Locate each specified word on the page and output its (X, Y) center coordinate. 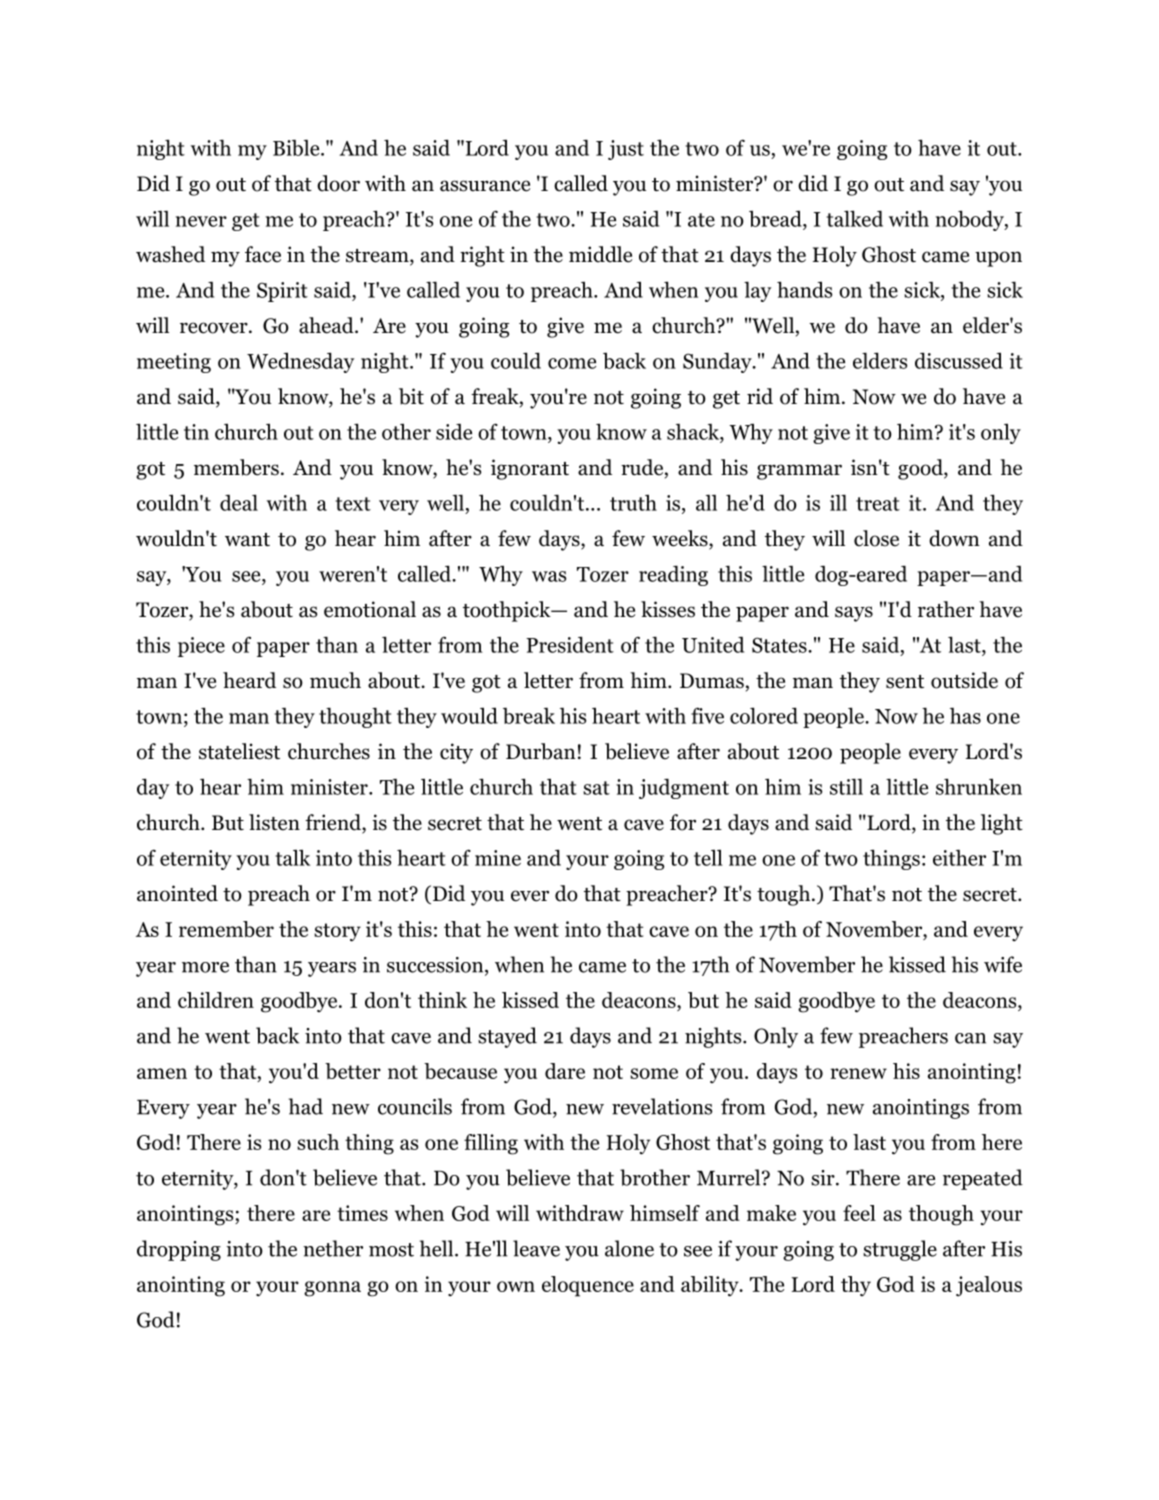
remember (226, 929)
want (247, 540)
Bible (297, 148)
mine (498, 858)
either (959, 858)
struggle (900, 1250)
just (626, 150)
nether (333, 1248)
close (876, 538)
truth (633, 502)
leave (536, 1248)
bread (776, 218)
